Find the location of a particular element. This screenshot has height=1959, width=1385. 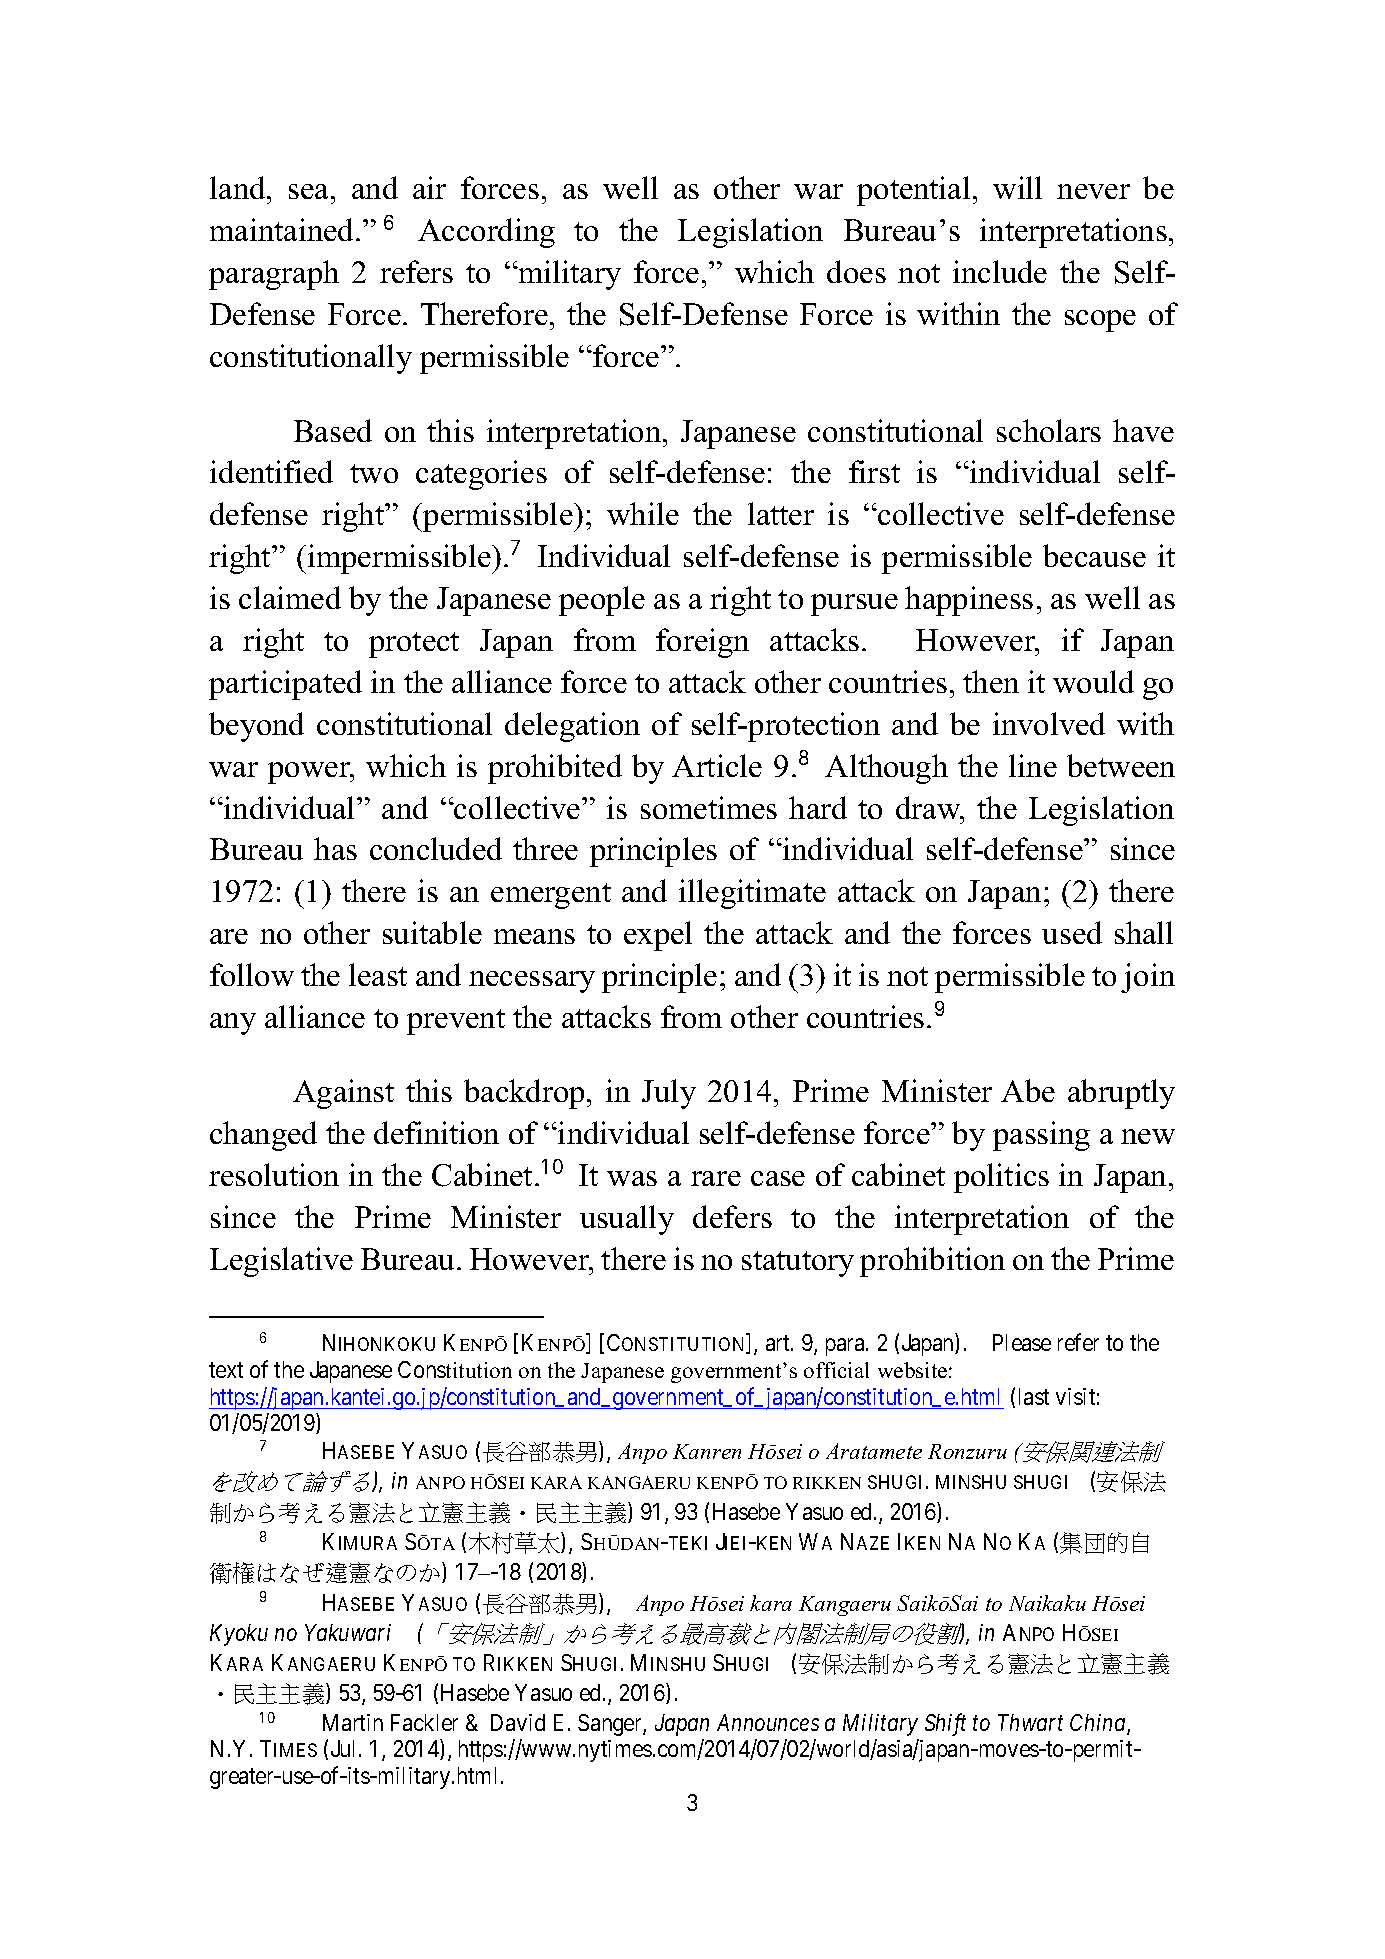

maintained is located at coordinates (283, 229).
